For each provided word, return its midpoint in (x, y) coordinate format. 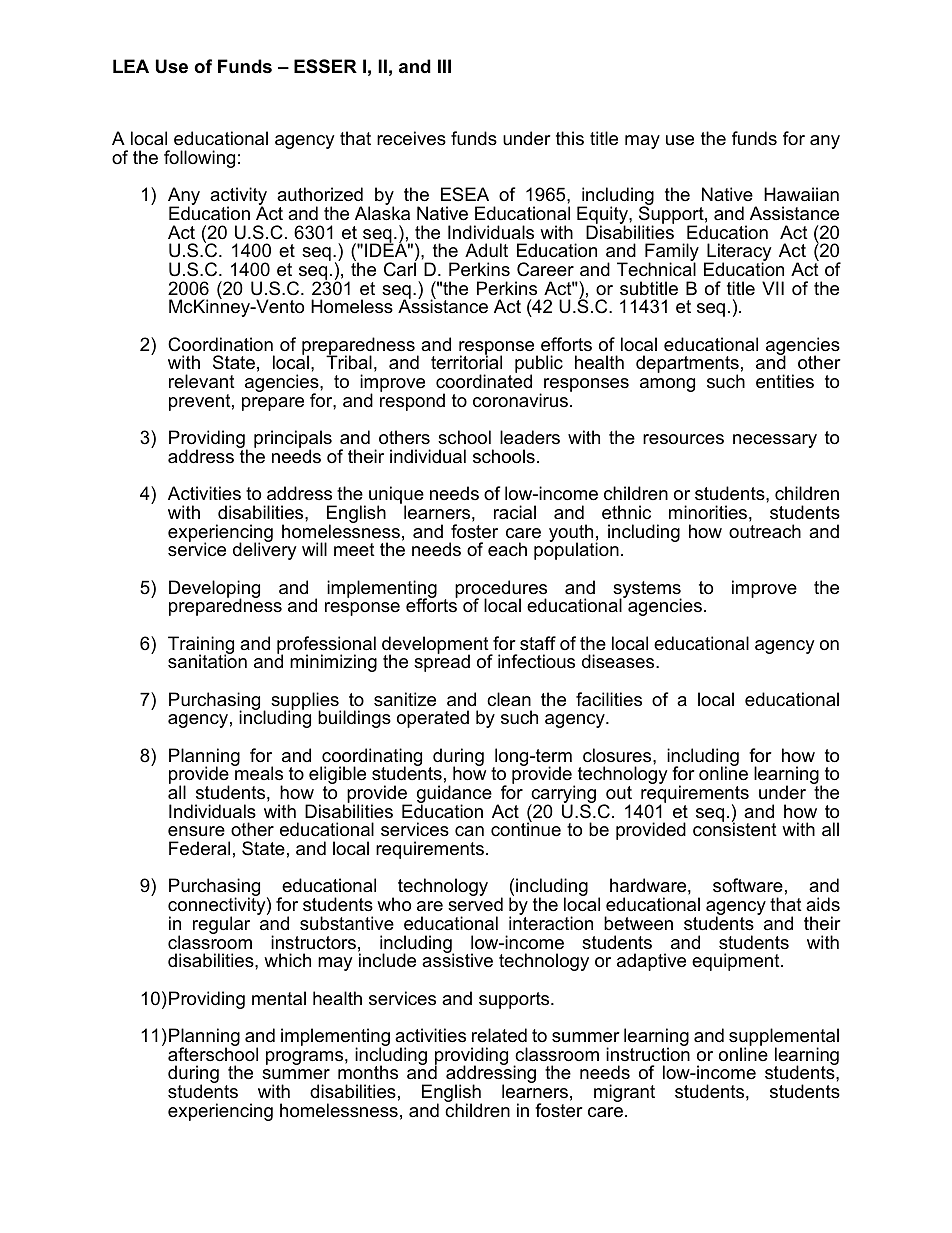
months (368, 1072)
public (539, 365)
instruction (648, 1053)
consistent (735, 829)
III (444, 66)
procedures (501, 590)
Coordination (220, 344)
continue (526, 828)
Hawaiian (801, 194)
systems (647, 590)
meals (258, 773)
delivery (265, 550)
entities (785, 381)
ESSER (325, 66)
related (499, 1035)
